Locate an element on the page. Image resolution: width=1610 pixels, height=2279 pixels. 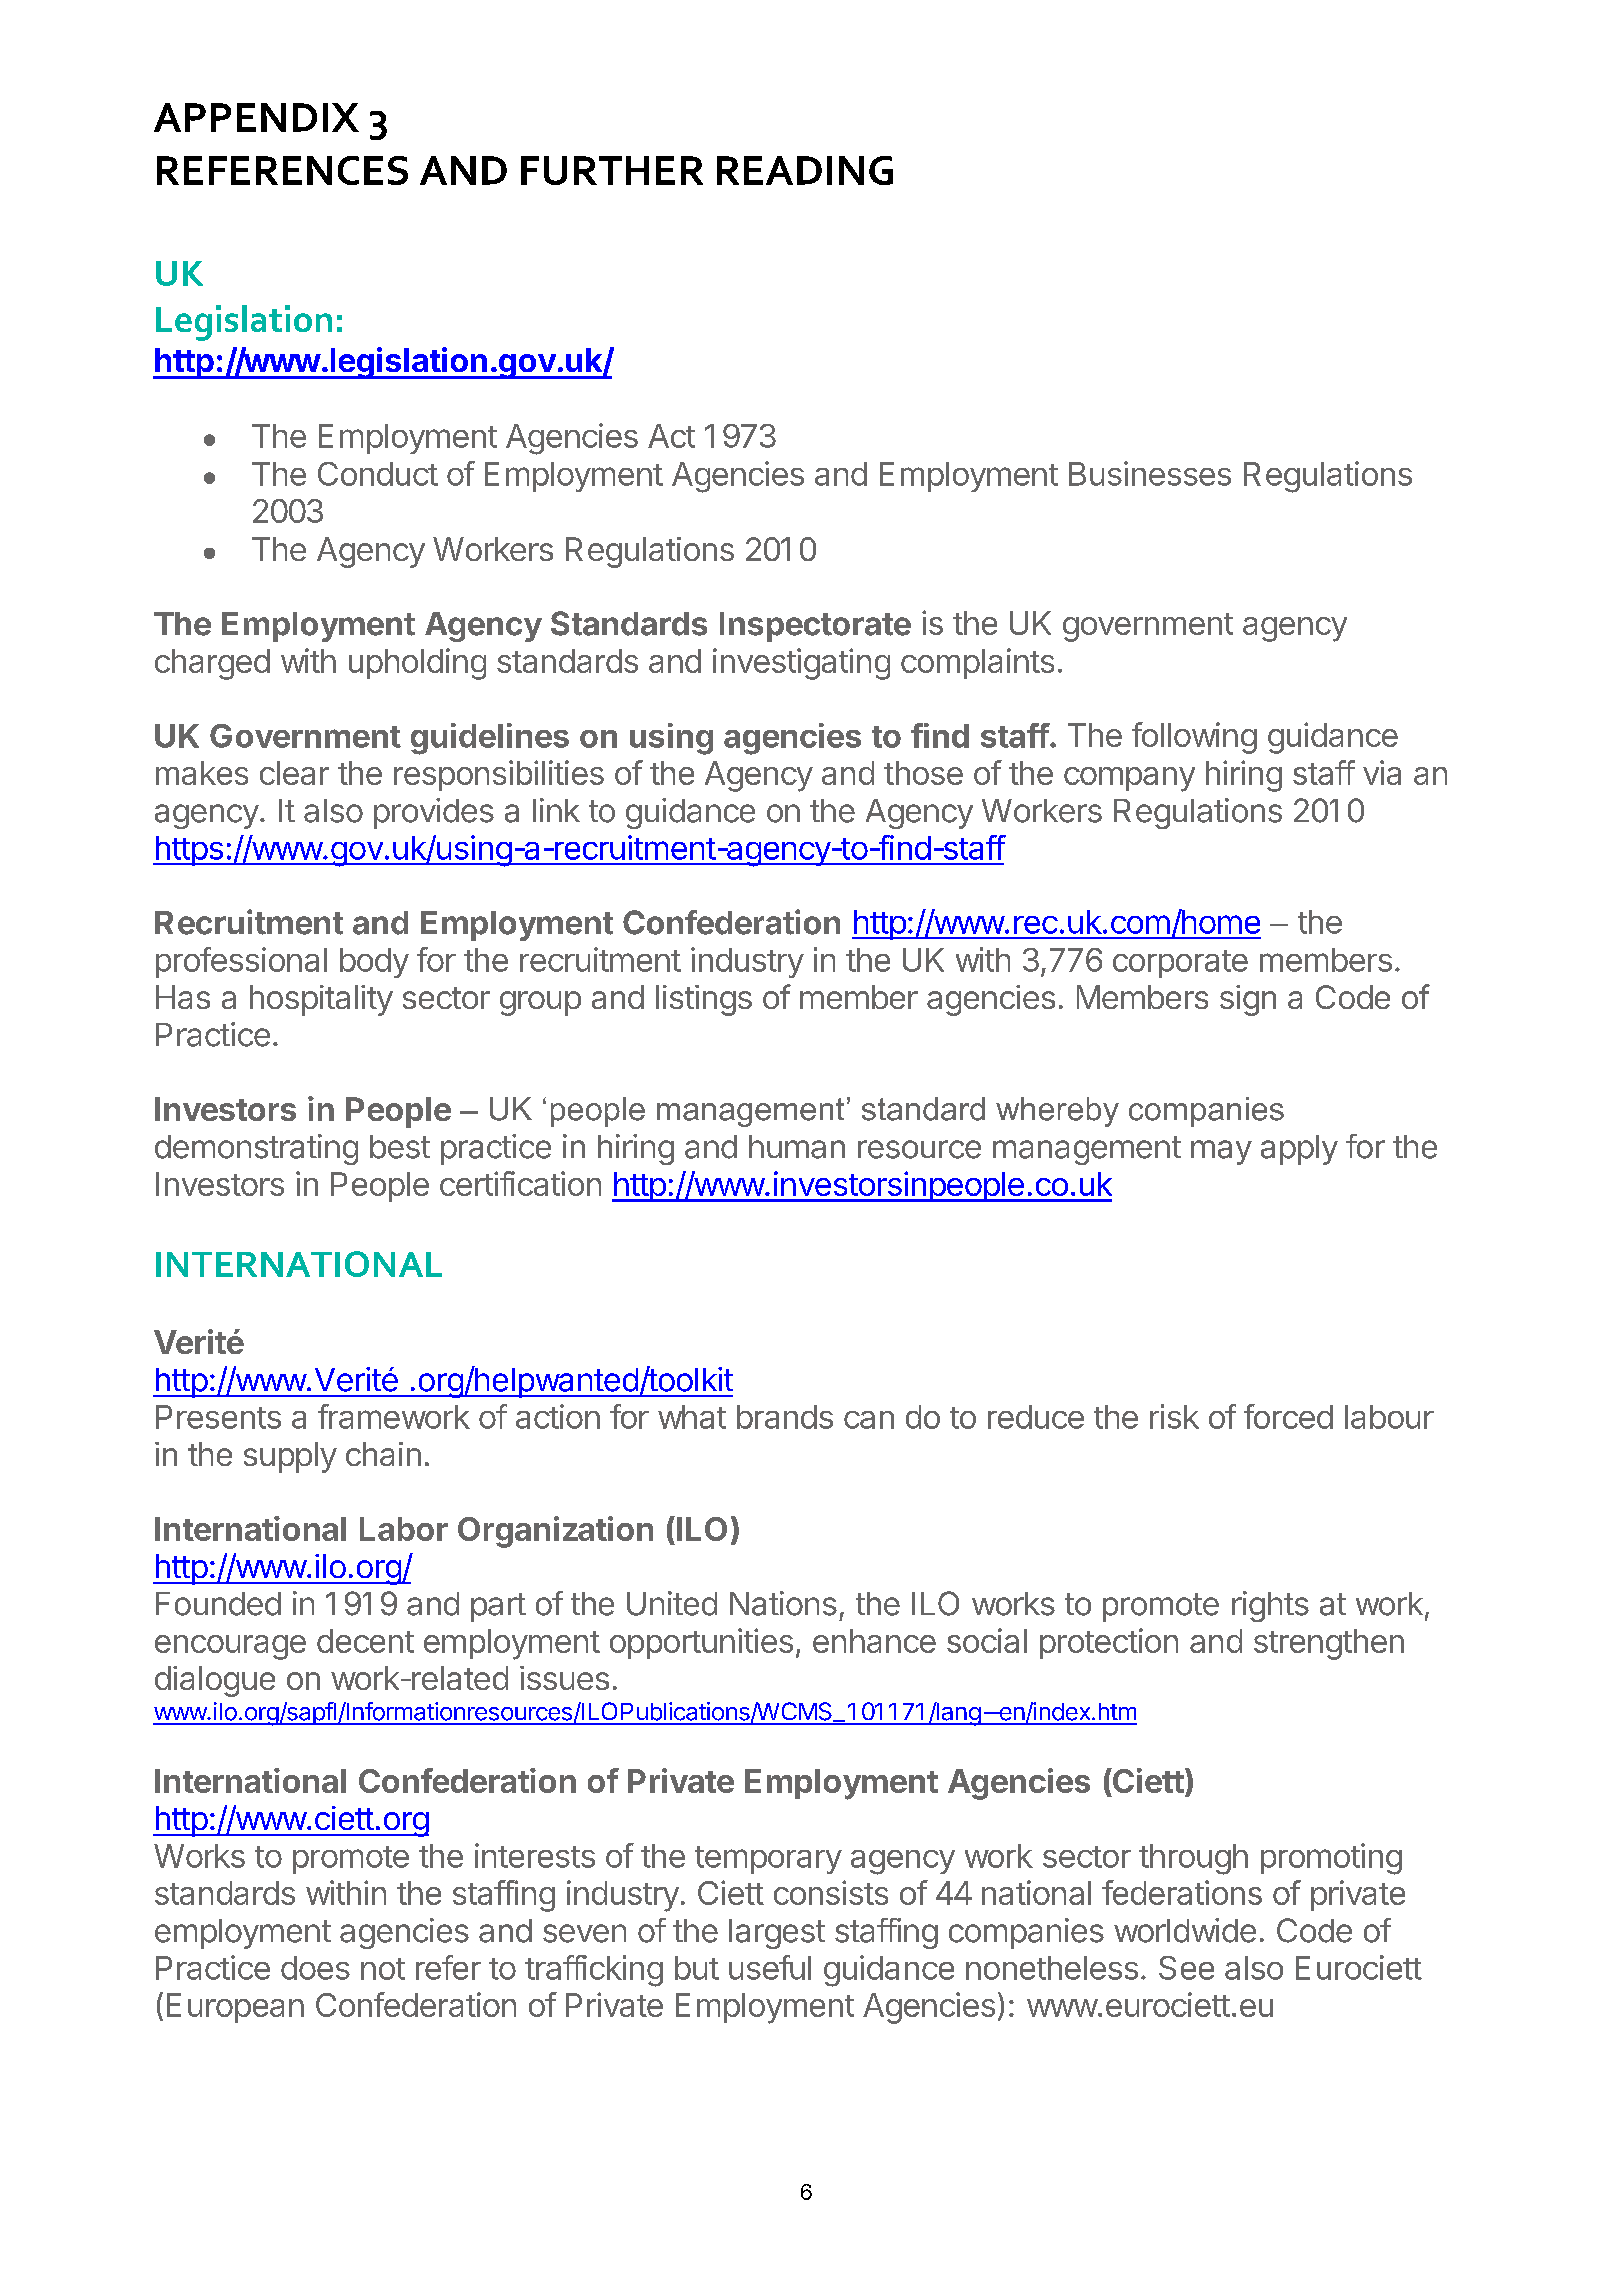
forced is located at coordinates (1288, 1416).
